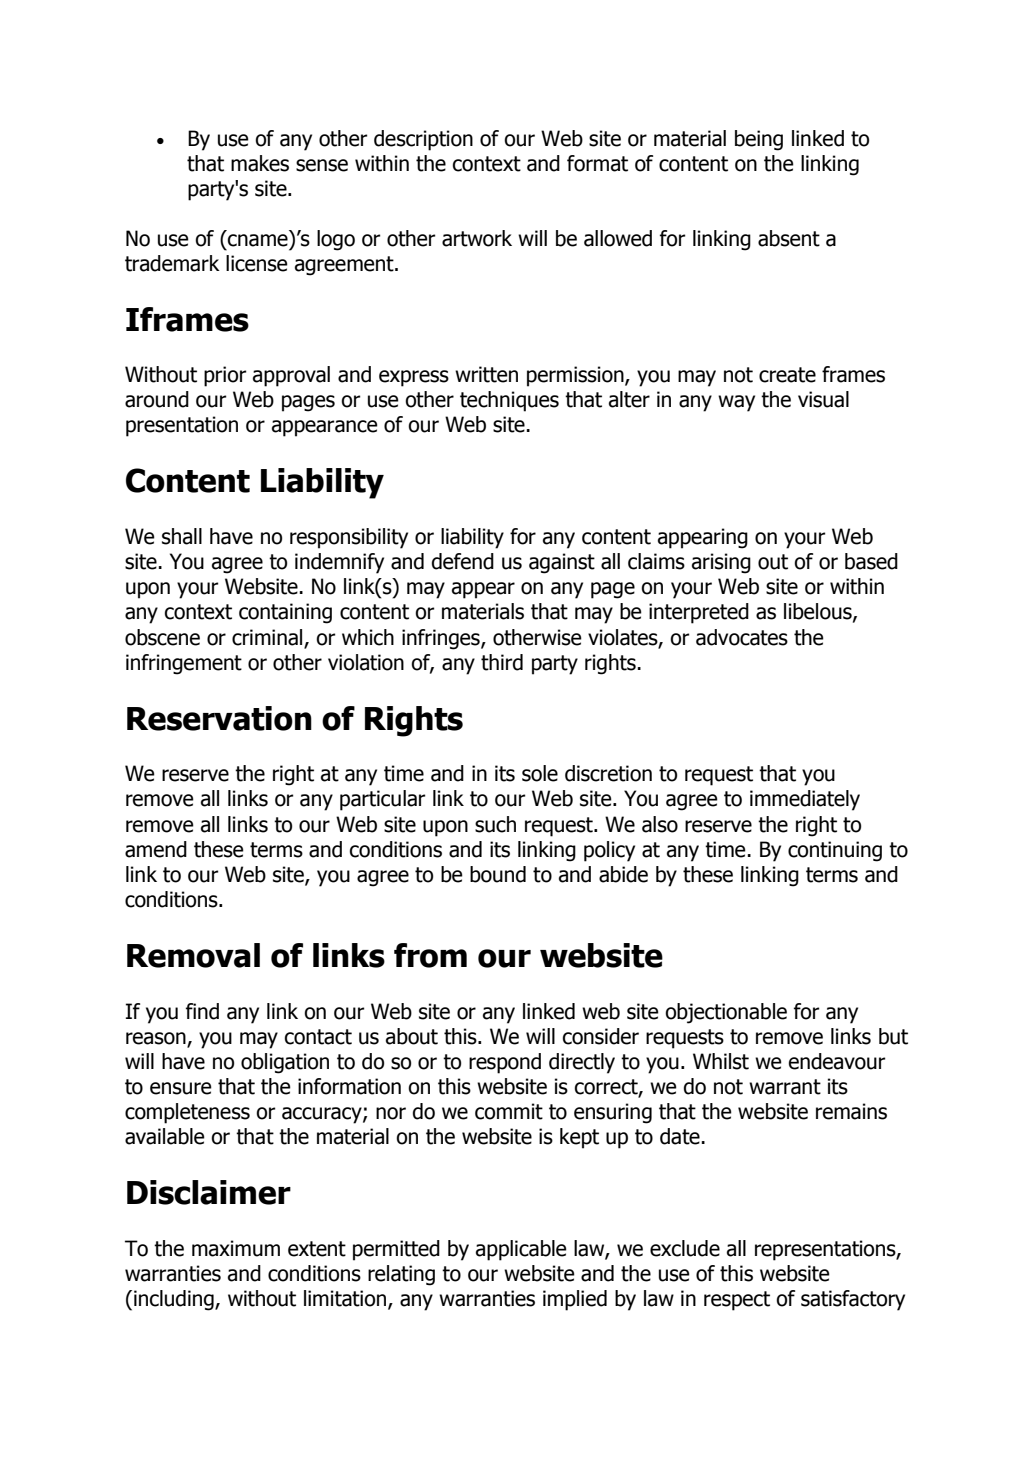  I want to click on makes, so click(260, 163).
